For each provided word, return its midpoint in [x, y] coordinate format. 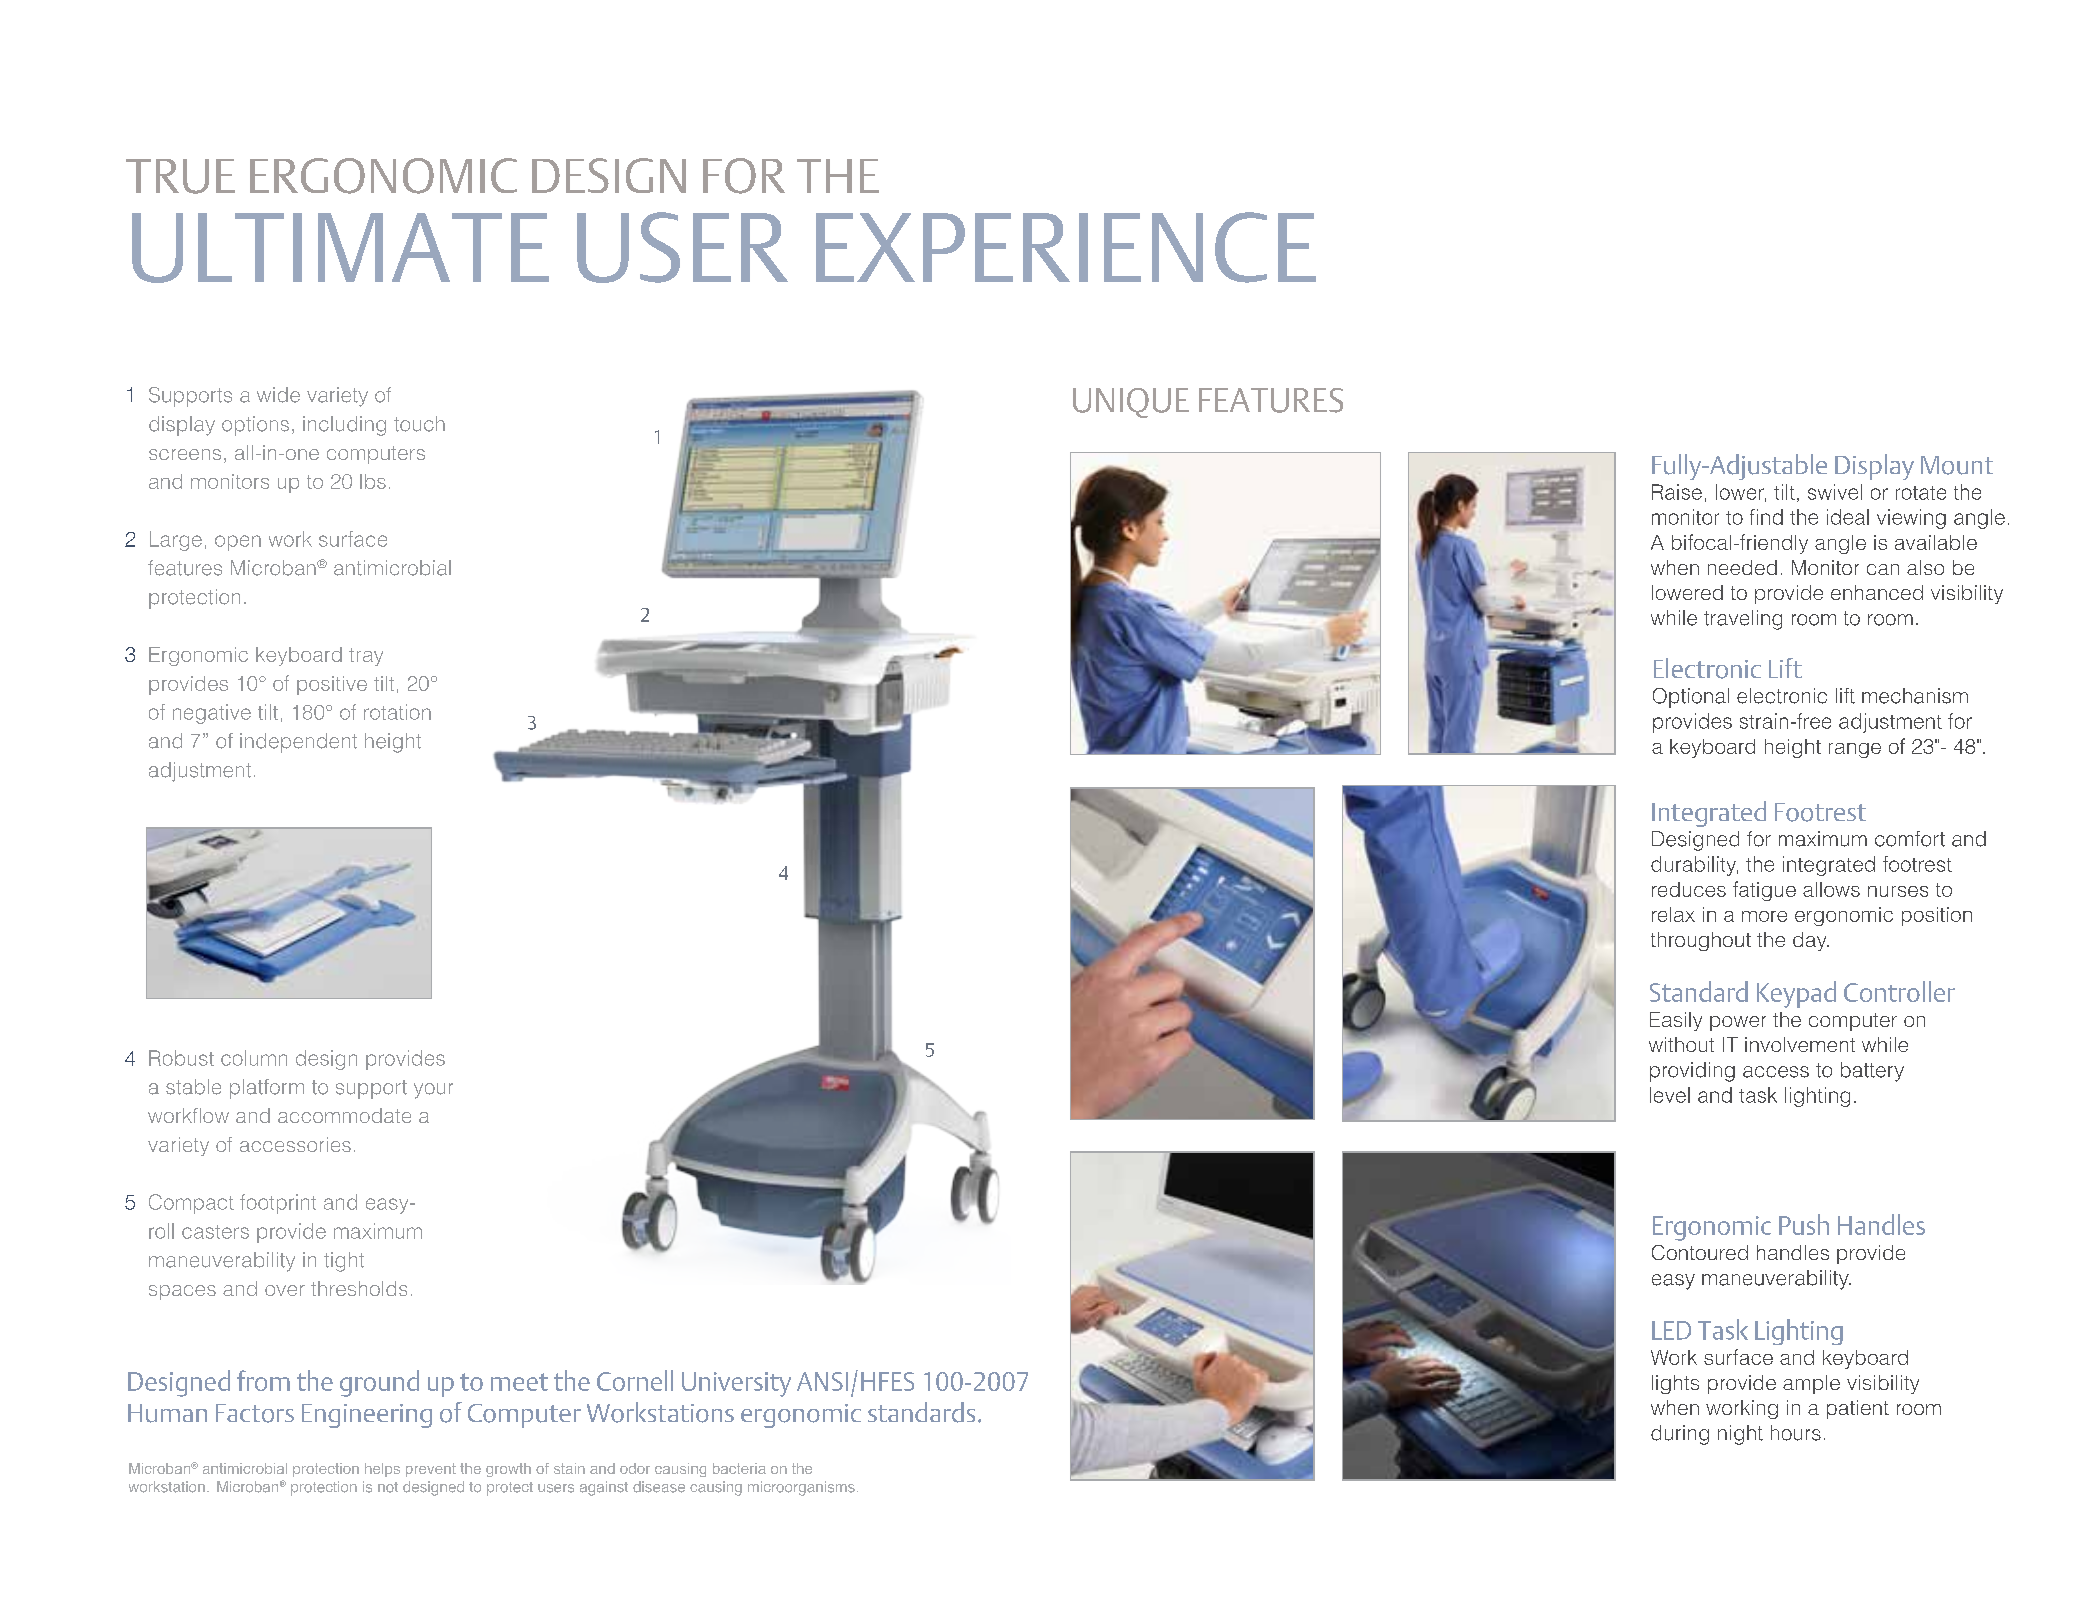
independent [298, 743]
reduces [1689, 889]
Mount [1957, 465]
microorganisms [801, 1488]
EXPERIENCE [1066, 247]
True [180, 176]
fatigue [1764, 891]
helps [382, 1470]
